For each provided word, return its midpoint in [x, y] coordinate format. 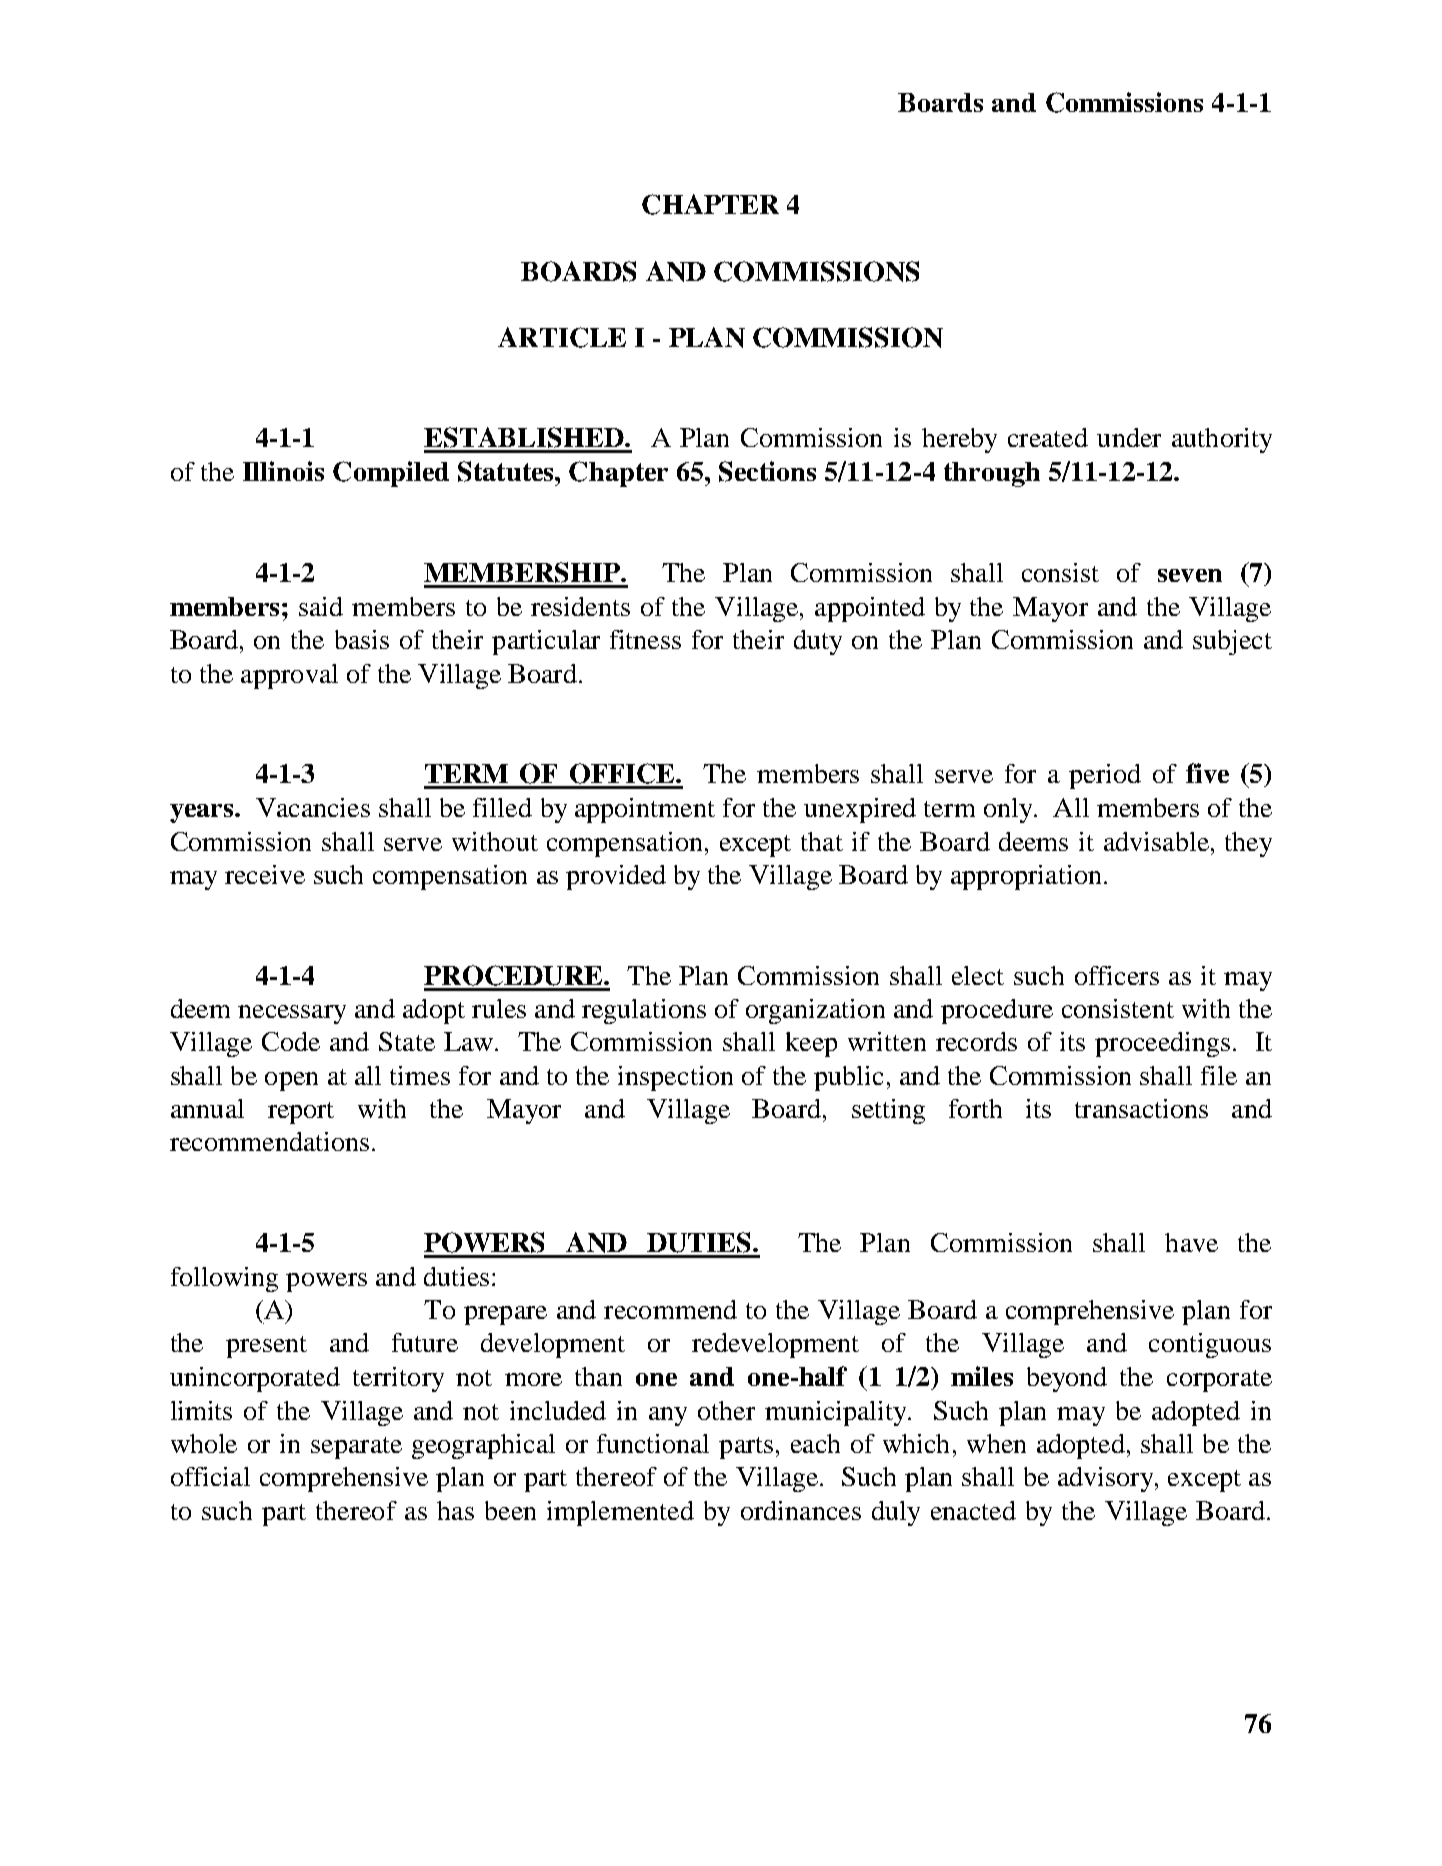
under [1129, 437]
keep [811, 1044]
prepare [505, 1315]
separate [356, 1448]
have [1191, 1242]
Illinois [283, 471]
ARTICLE [562, 337]
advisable [1156, 841]
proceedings [1162, 1044]
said [321, 606]
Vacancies [313, 807]
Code [291, 1041]
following [224, 1279]
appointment [645, 810]
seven [1190, 575]
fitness [645, 639]
